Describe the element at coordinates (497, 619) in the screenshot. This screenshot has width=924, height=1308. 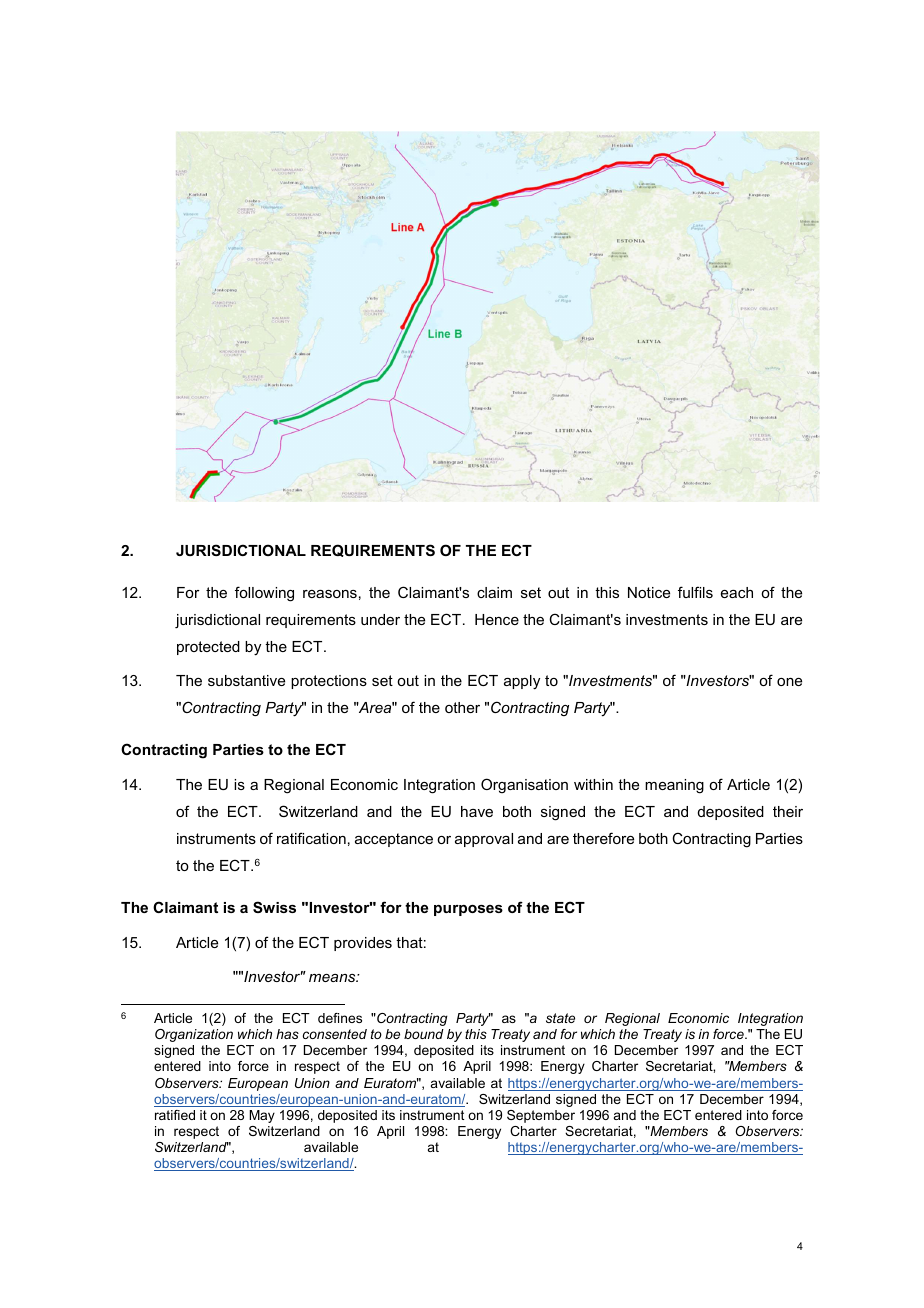
I see `Hence` at that location.
